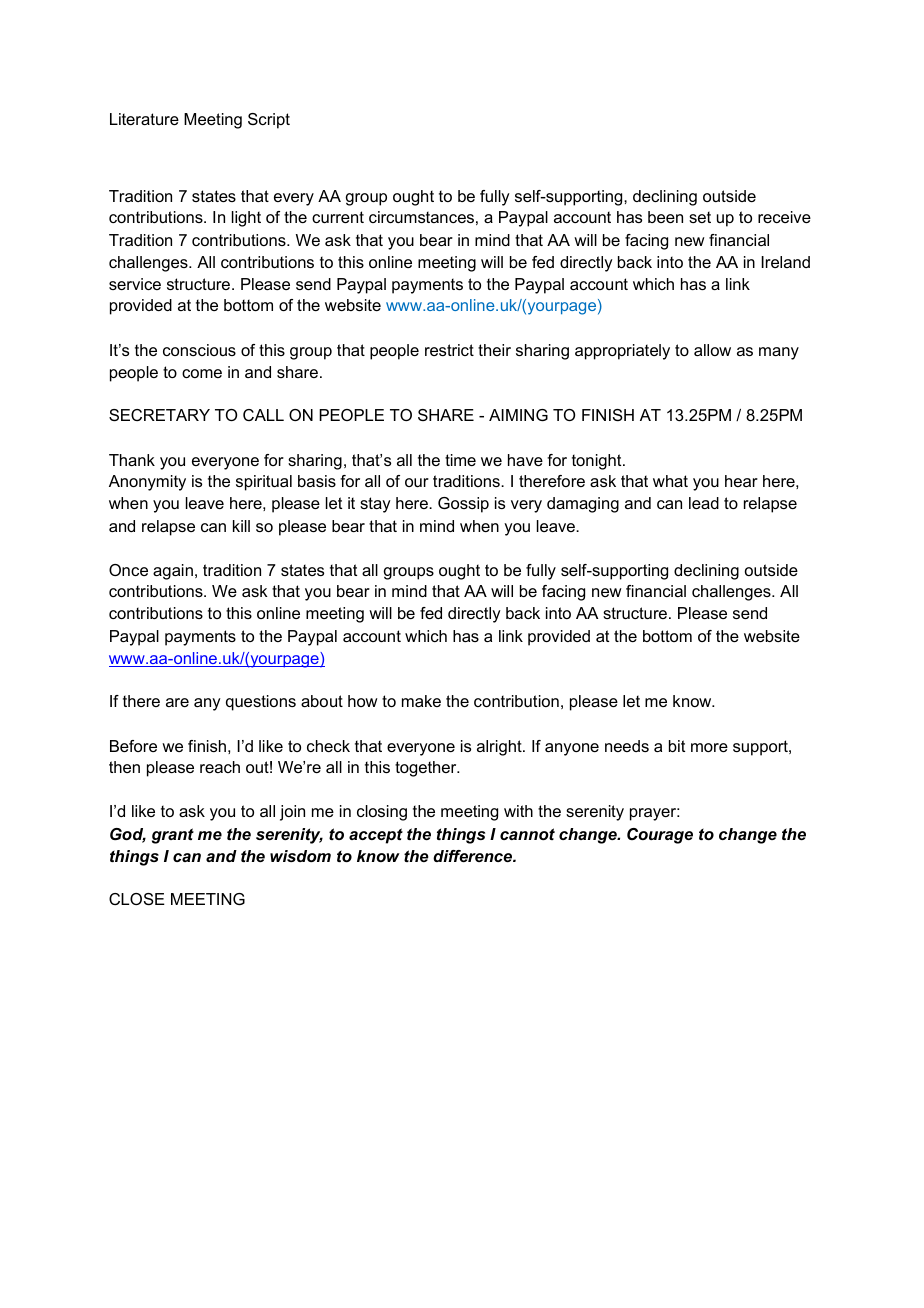  Describe the element at coordinates (449, 350) in the screenshot. I see `restrict` at that location.
